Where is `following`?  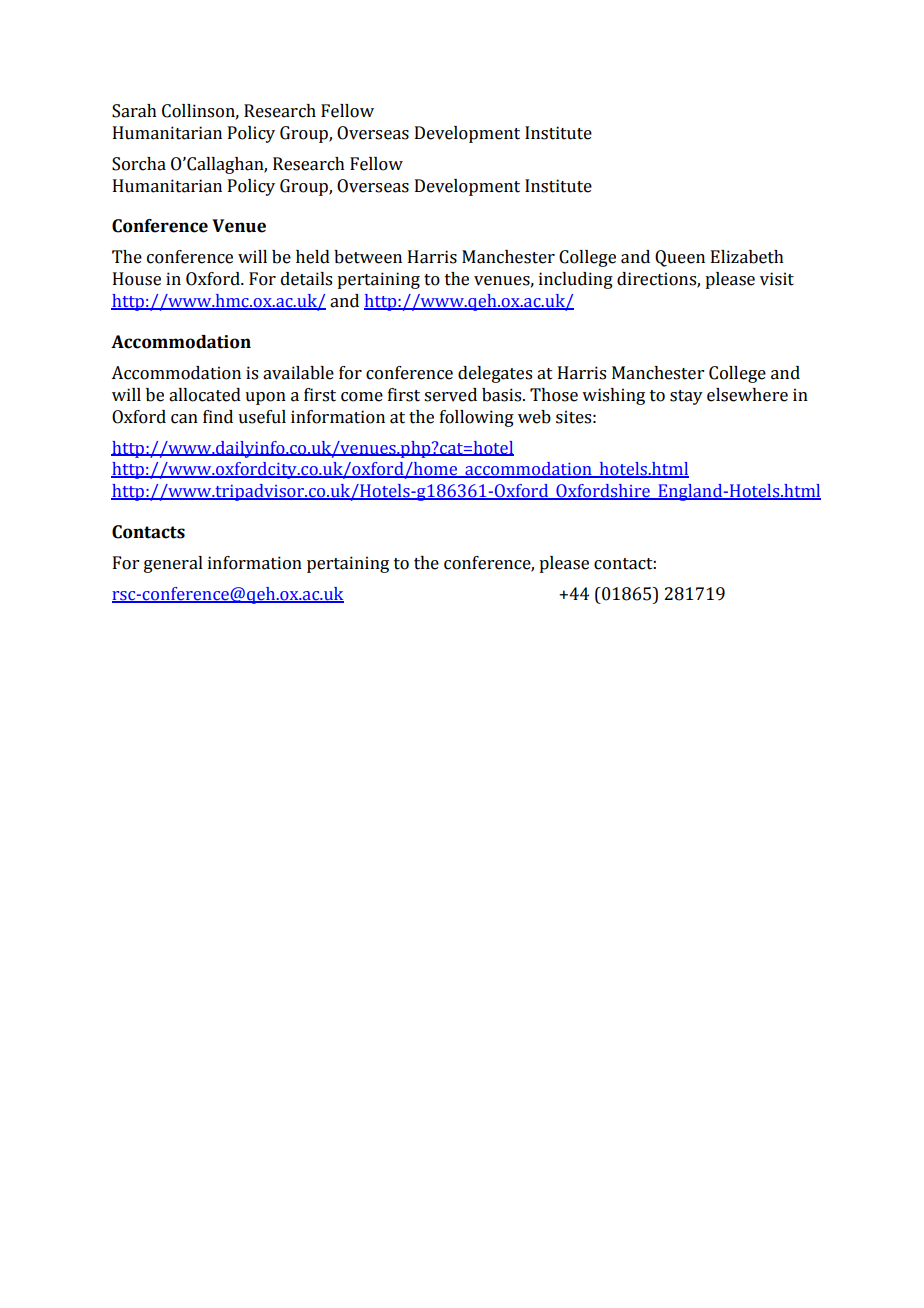 following is located at coordinates (477, 418).
